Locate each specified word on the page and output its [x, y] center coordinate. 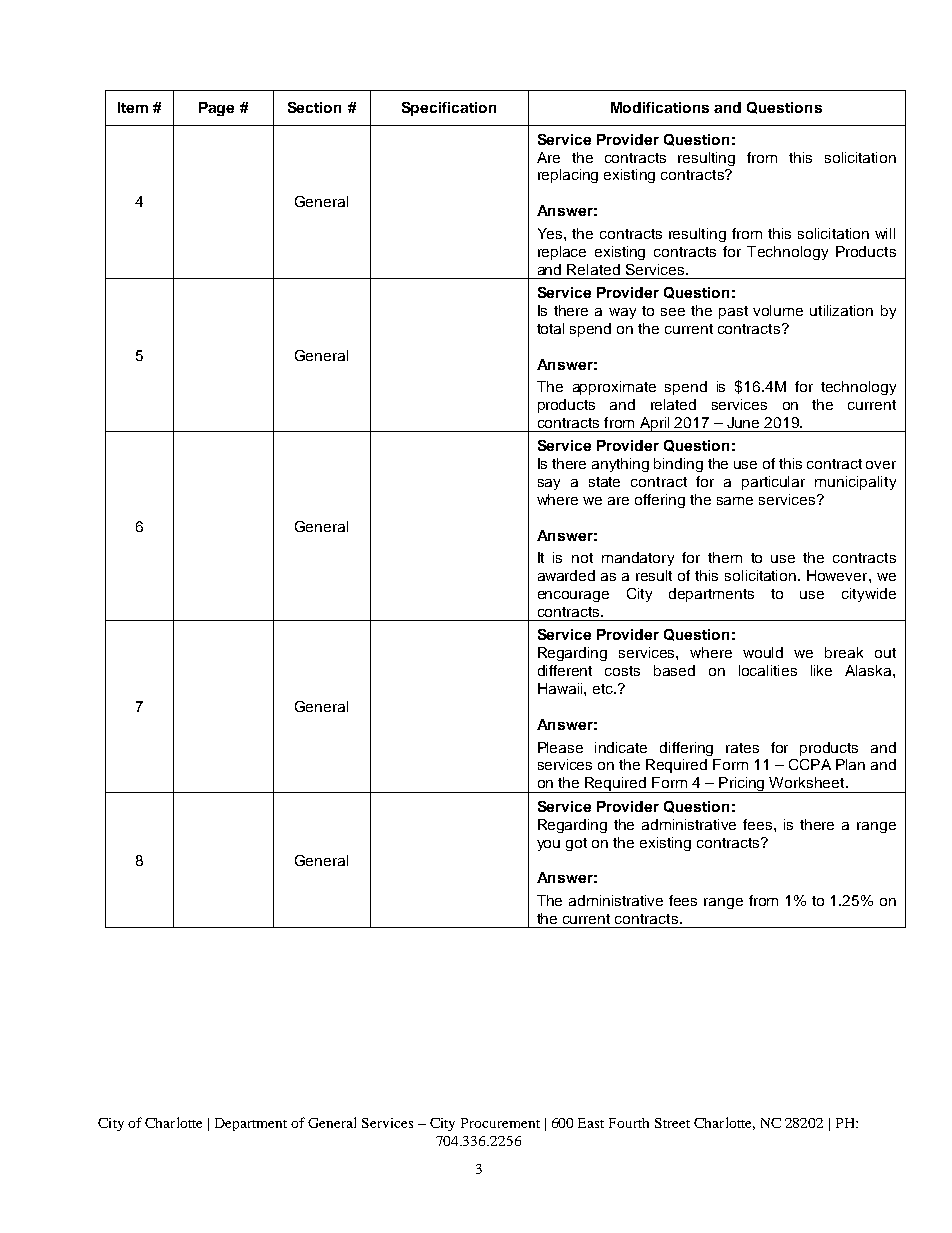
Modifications [660, 107]
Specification [449, 109]
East [591, 1123]
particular [773, 483]
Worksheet [808, 782]
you [548, 845]
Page [216, 109]
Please [560, 747]
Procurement [500, 1123]
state [604, 482]
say [549, 484]
